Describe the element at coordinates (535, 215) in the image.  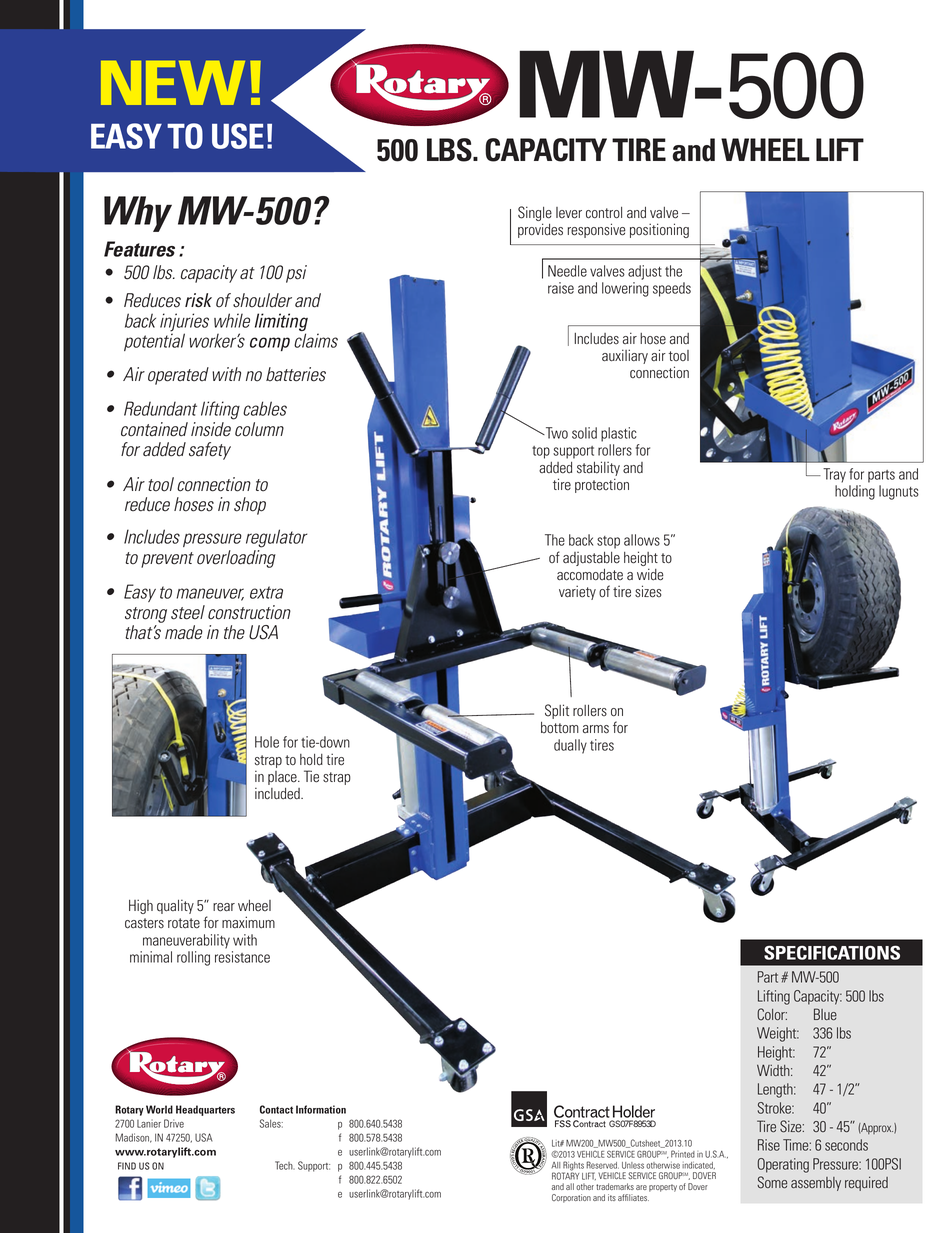
I see `Single` at that location.
